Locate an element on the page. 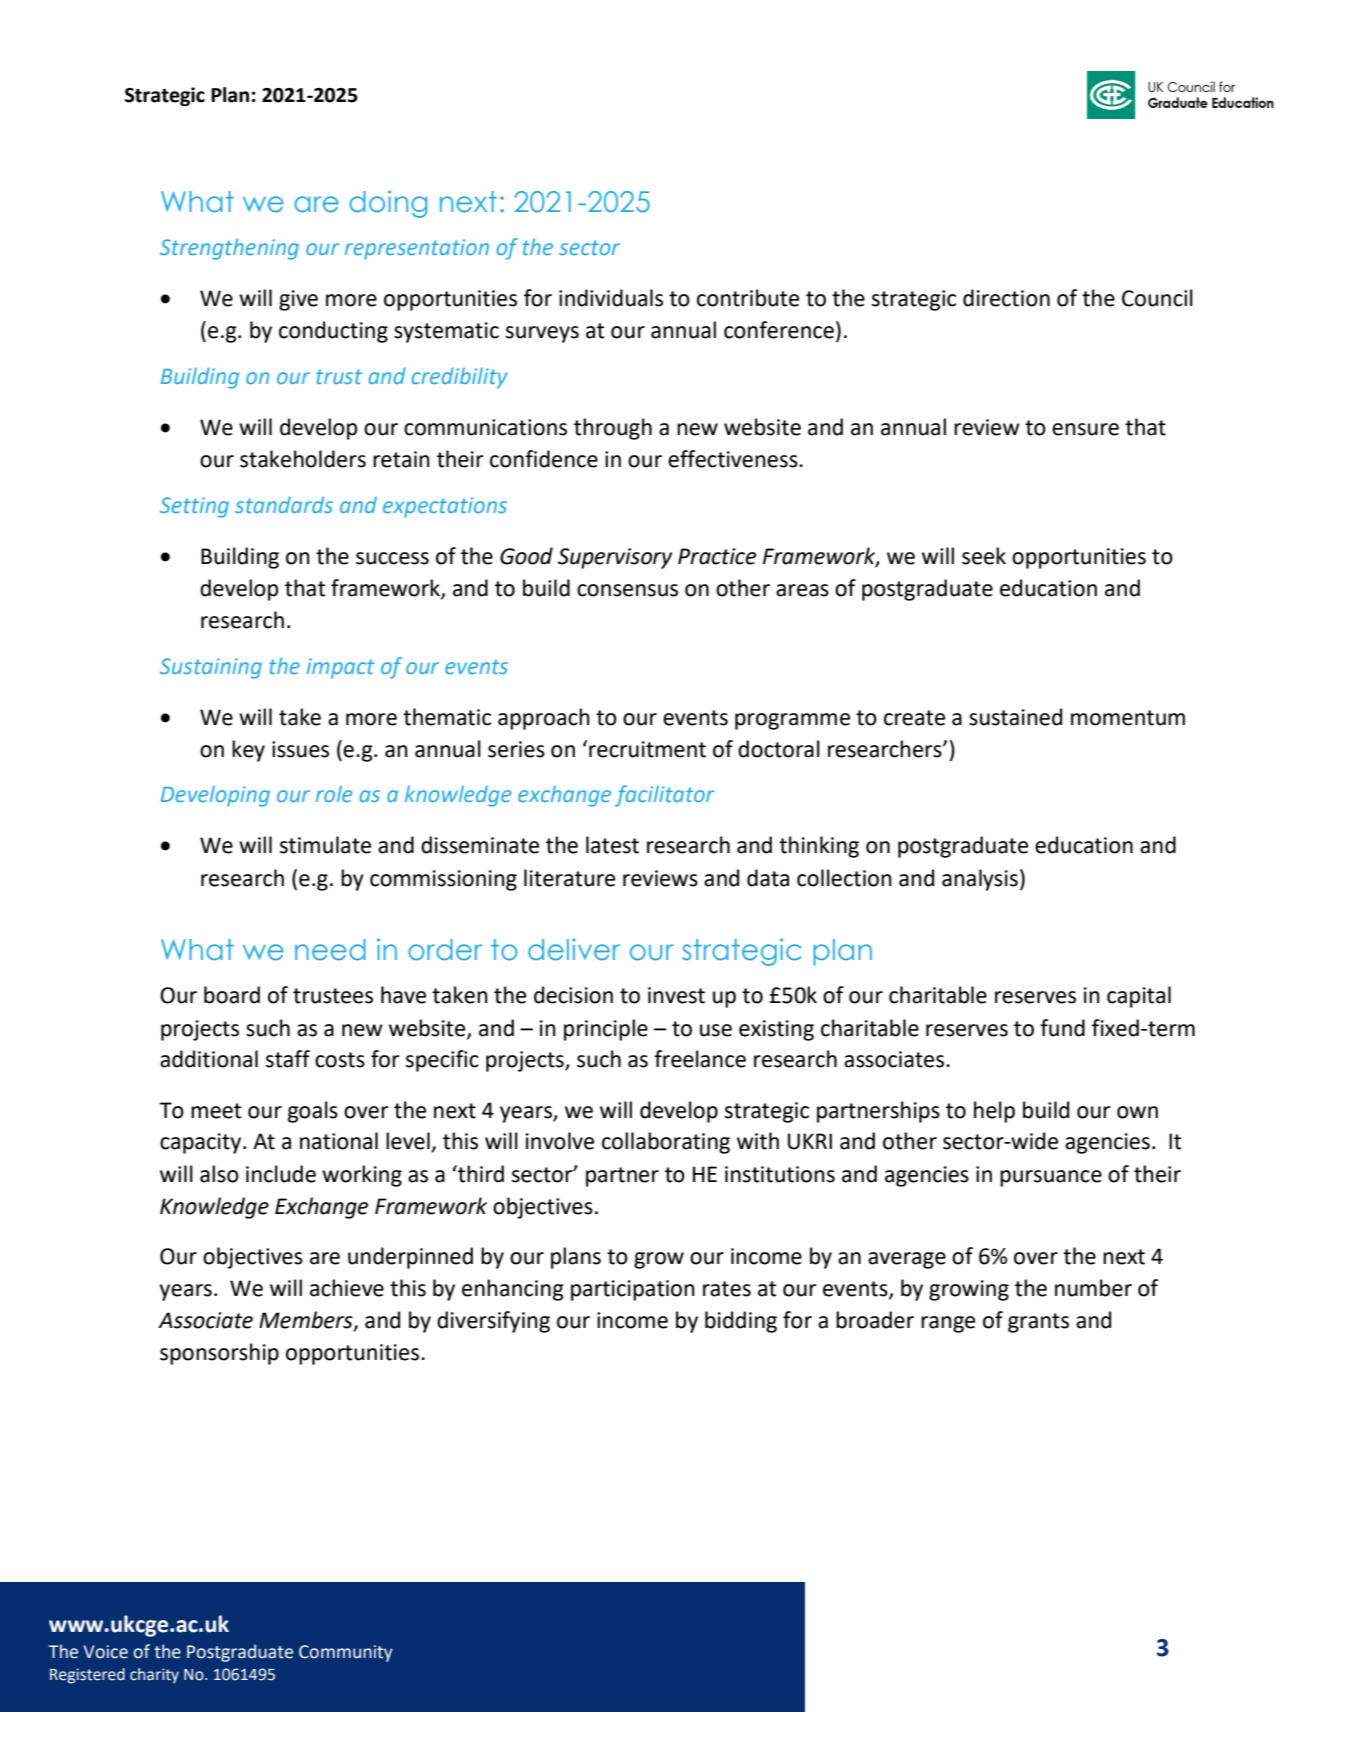 This image has width=1358, height=1757. grants is located at coordinates (1038, 1323).
